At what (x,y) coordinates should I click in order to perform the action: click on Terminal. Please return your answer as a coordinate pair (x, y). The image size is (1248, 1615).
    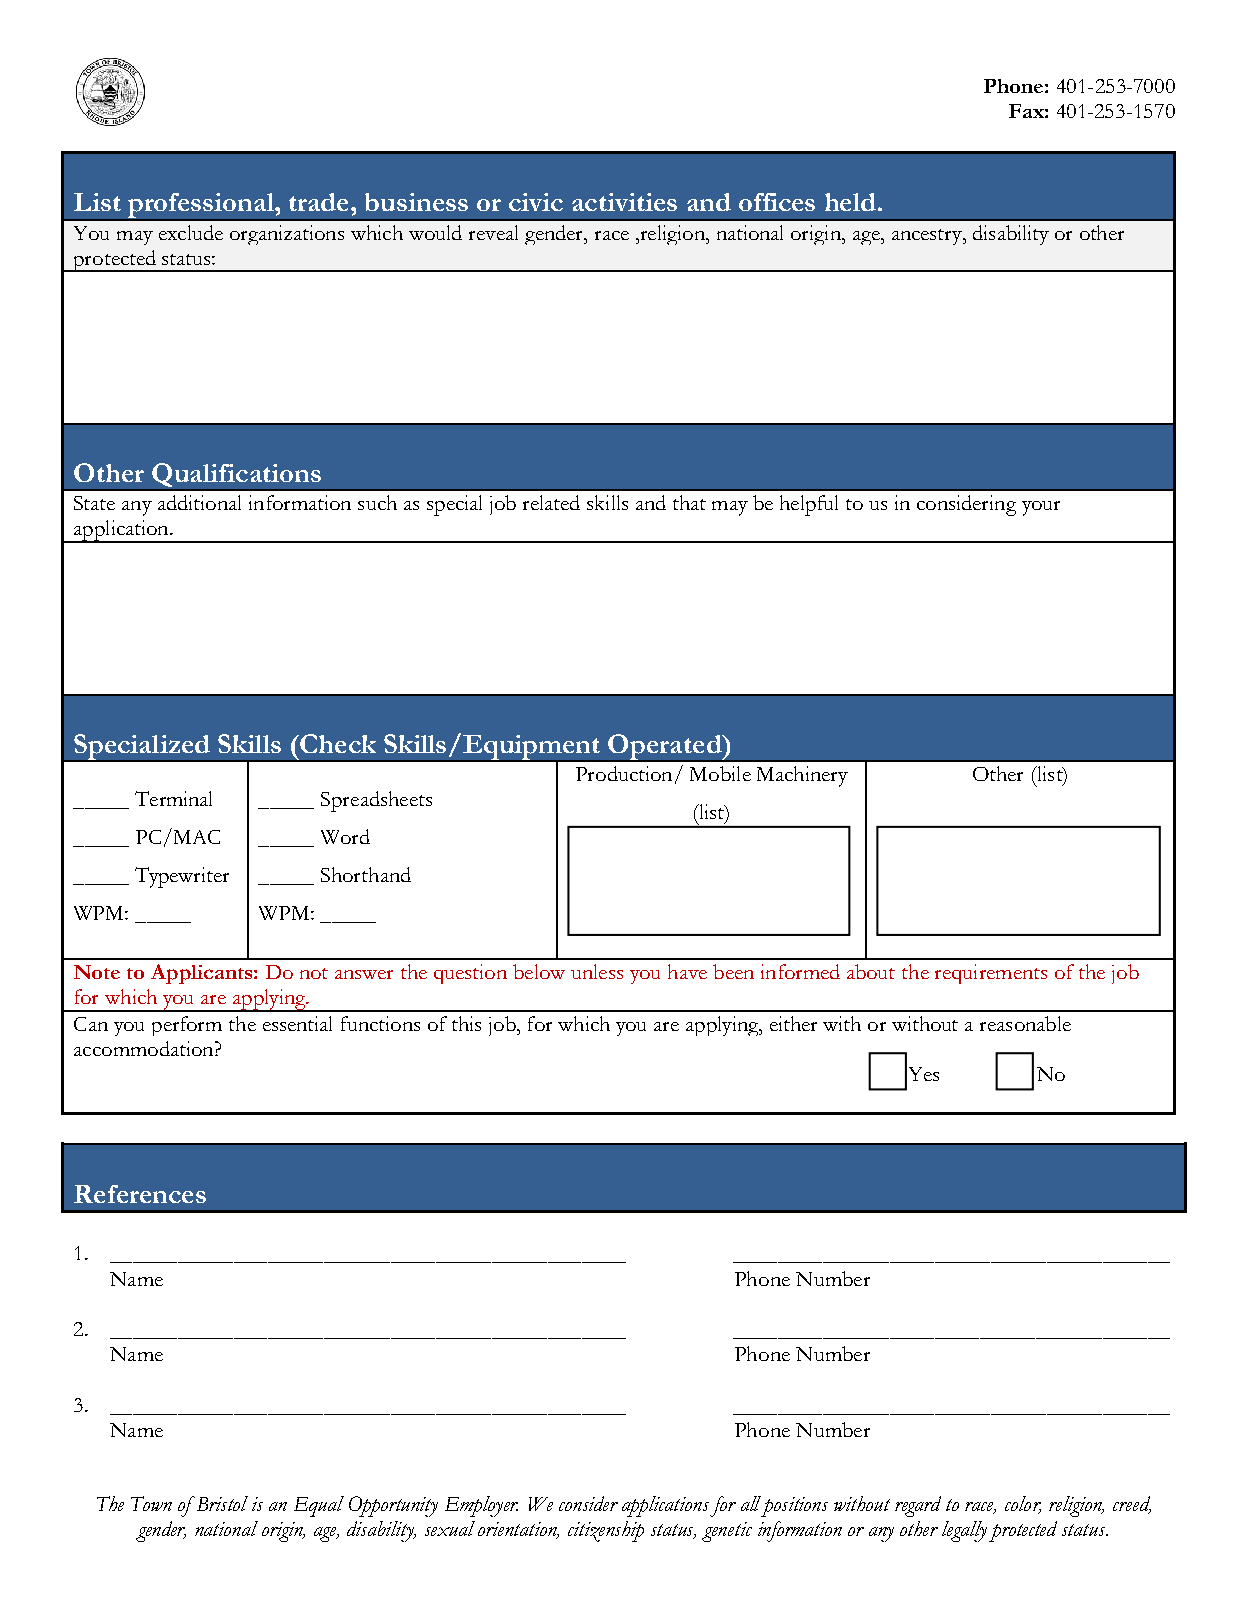
    Looking at the image, I should click on (173, 798).
